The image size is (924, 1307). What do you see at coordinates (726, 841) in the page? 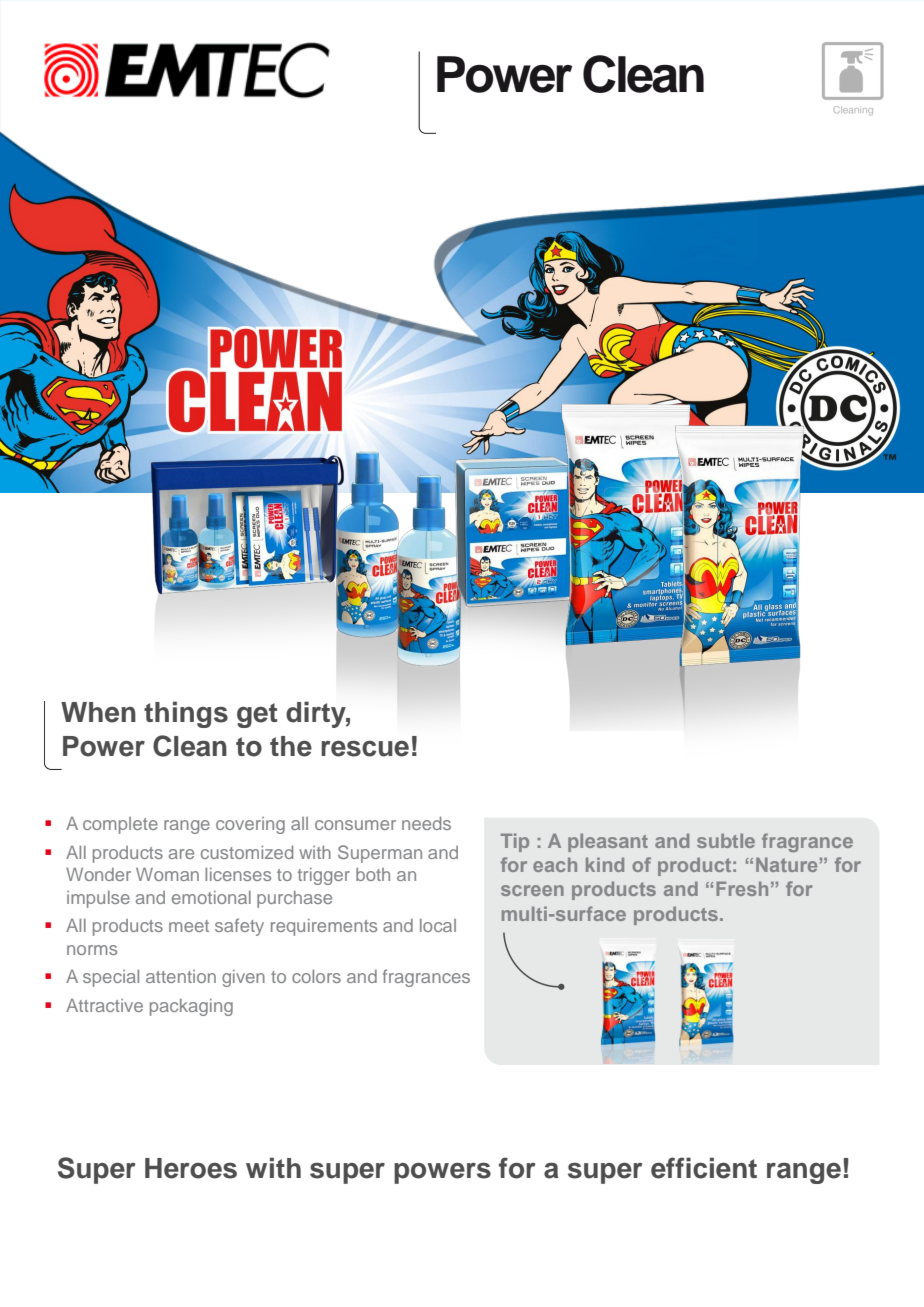
I see `subtle` at bounding box center [726, 841].
